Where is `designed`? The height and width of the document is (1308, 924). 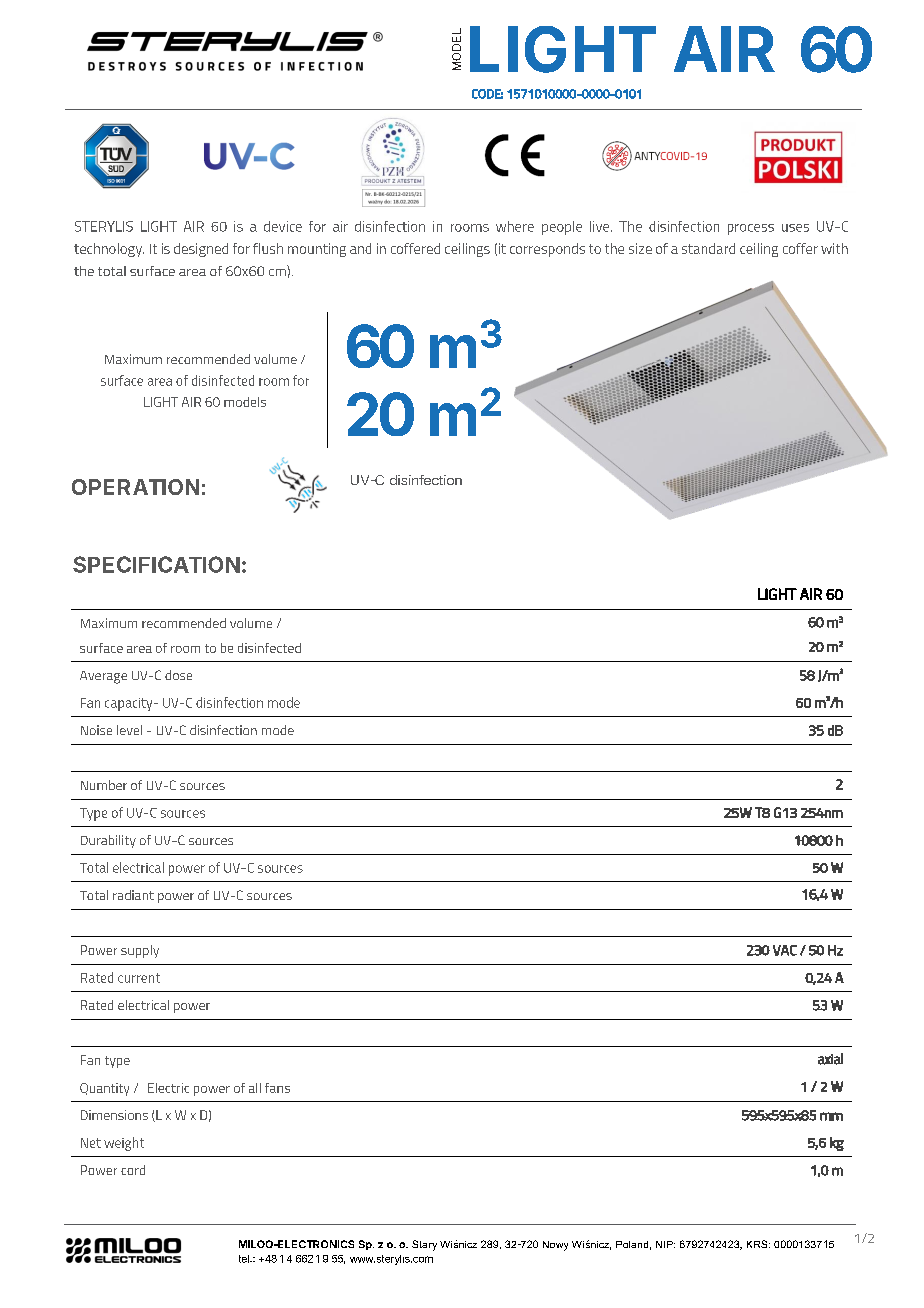
designed is located at coordinates (201, 250).
